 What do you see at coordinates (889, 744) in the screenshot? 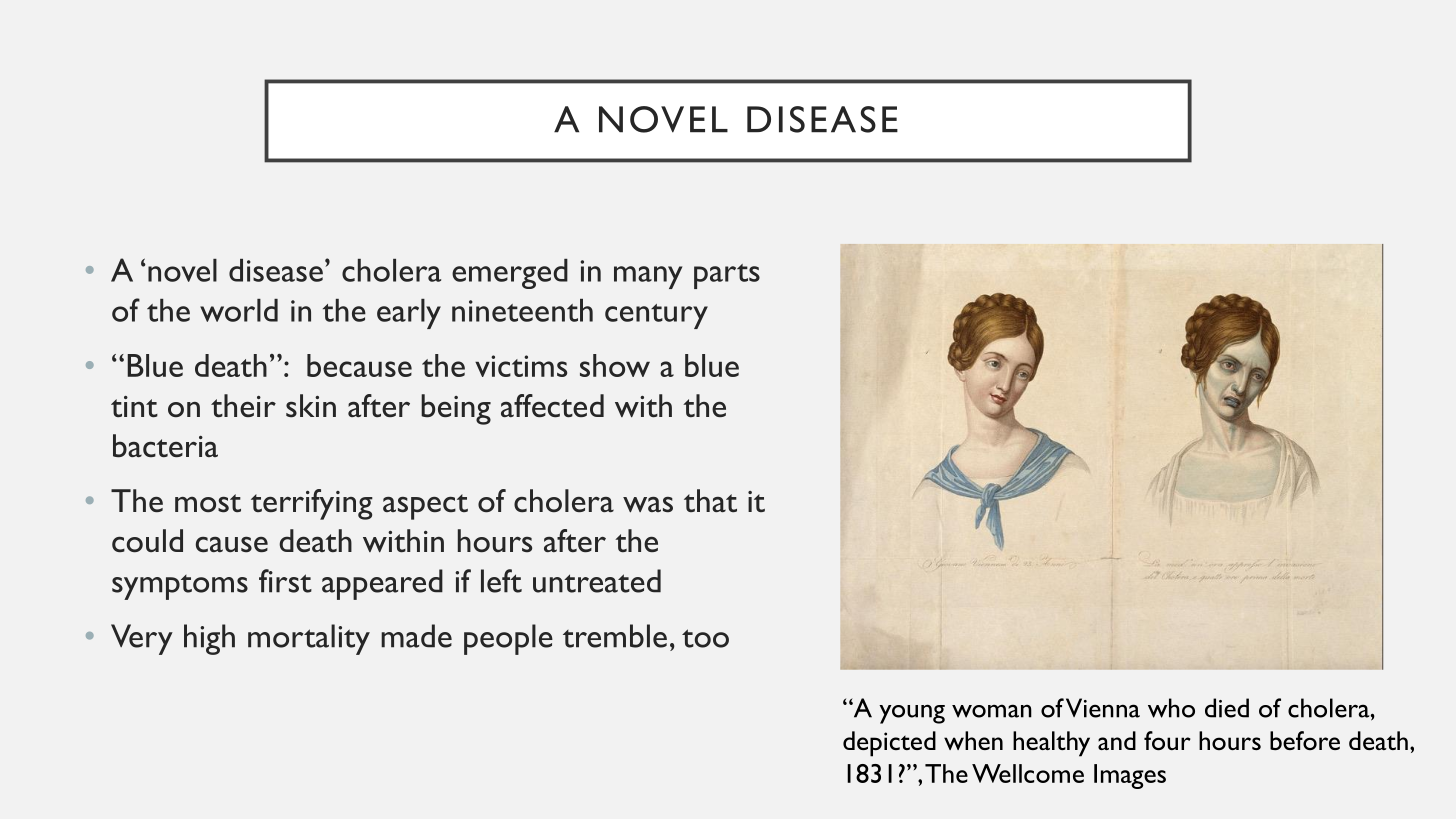
I see `depicted` at bounding box center [889, 744].
